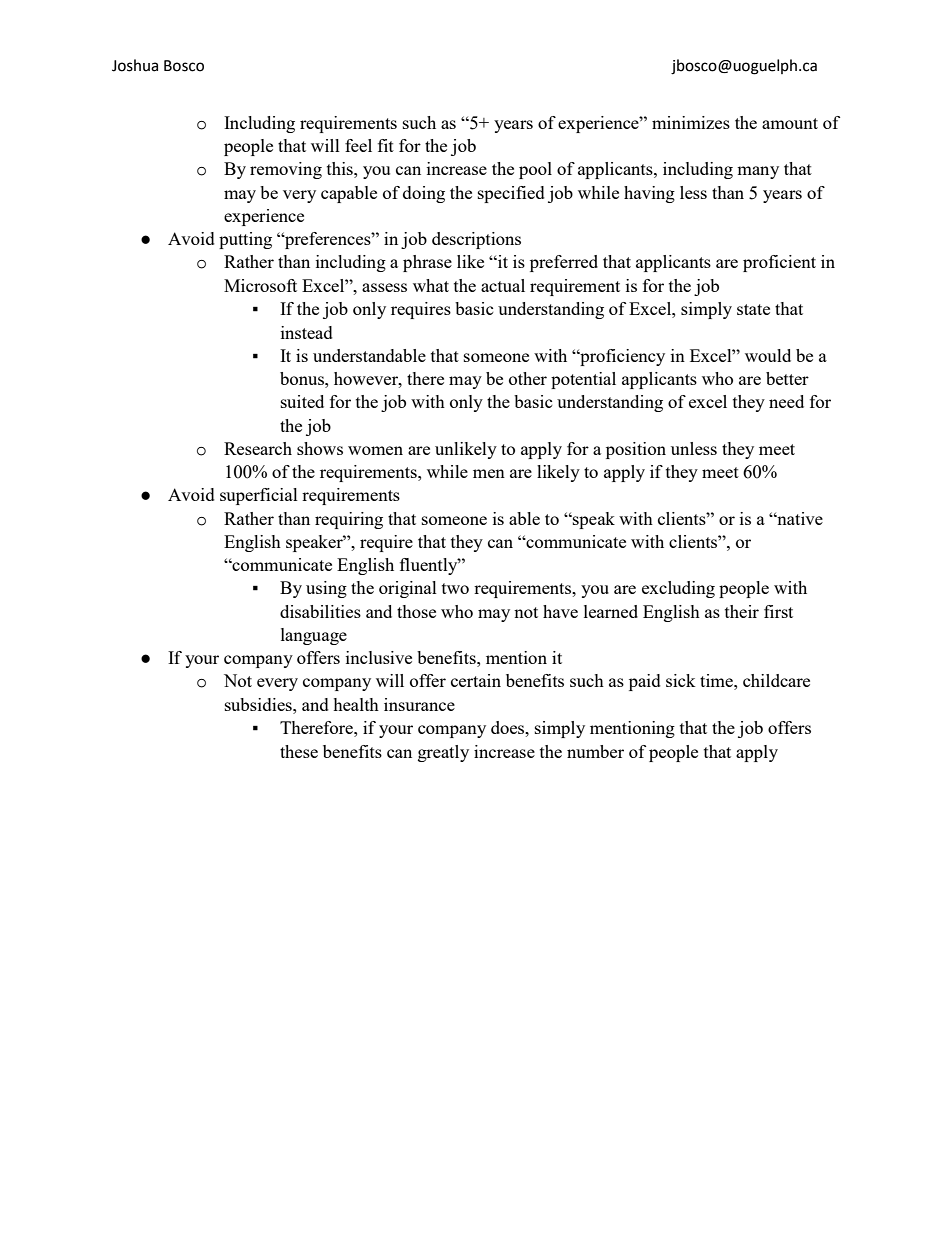  Describe the element at coordinates (753, 309) in the screenshot. I see `state` at that location.
